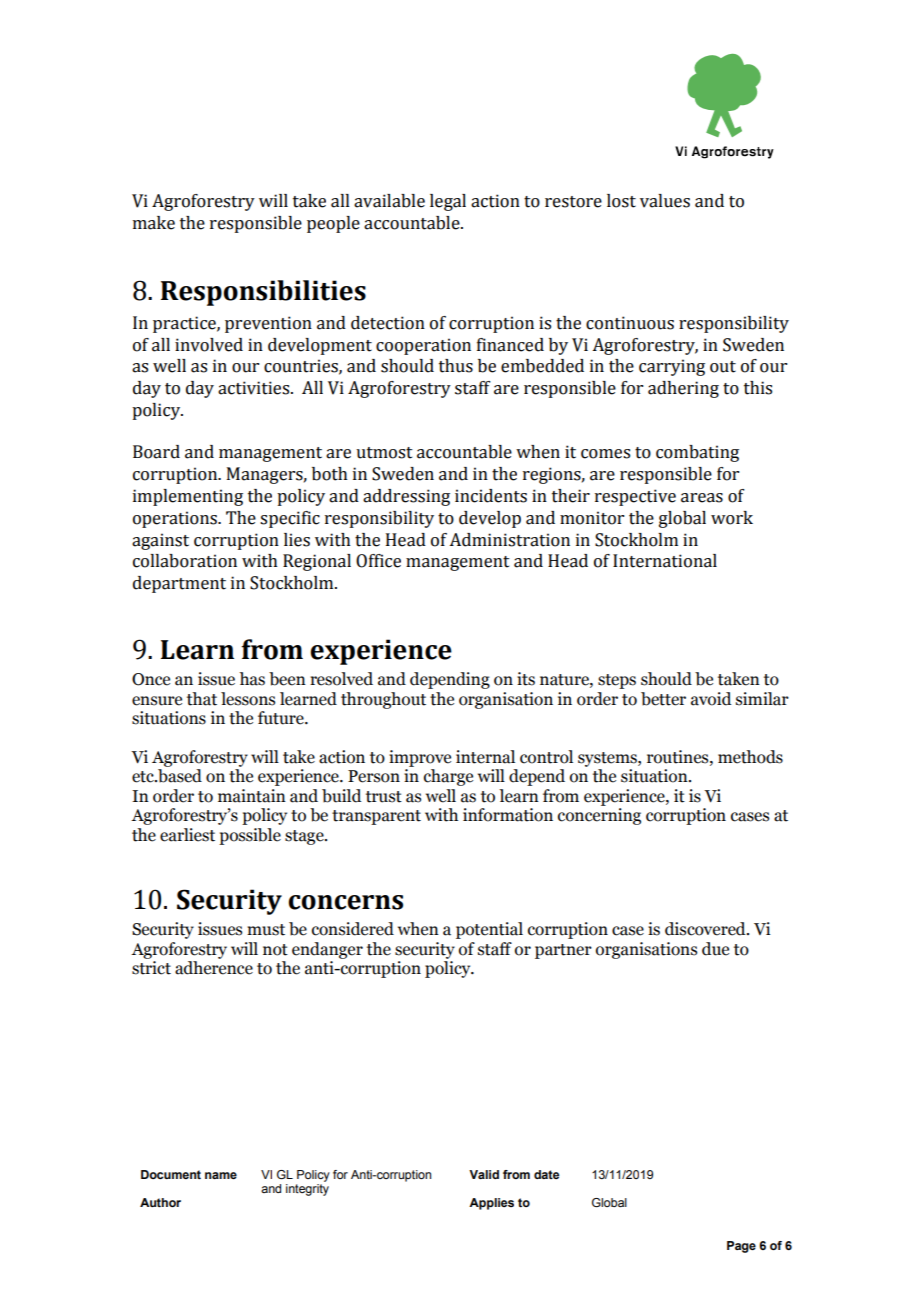 This screenshot has width=924, height=1308. What do you see at coordinates (266, 930) in the screenshot?
I see `must` at bounding box center [266, 930].
